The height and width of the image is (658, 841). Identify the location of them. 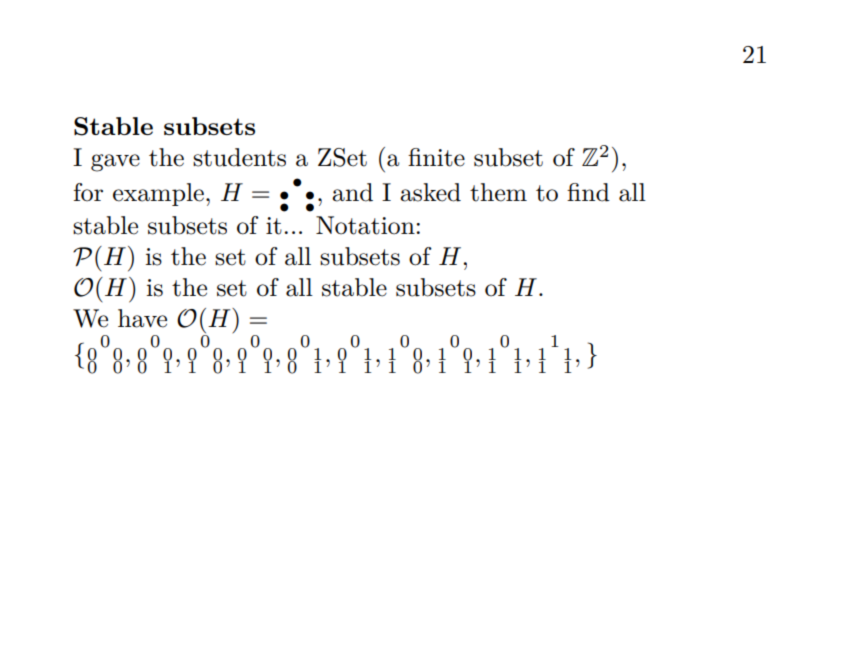
(498, 192).
